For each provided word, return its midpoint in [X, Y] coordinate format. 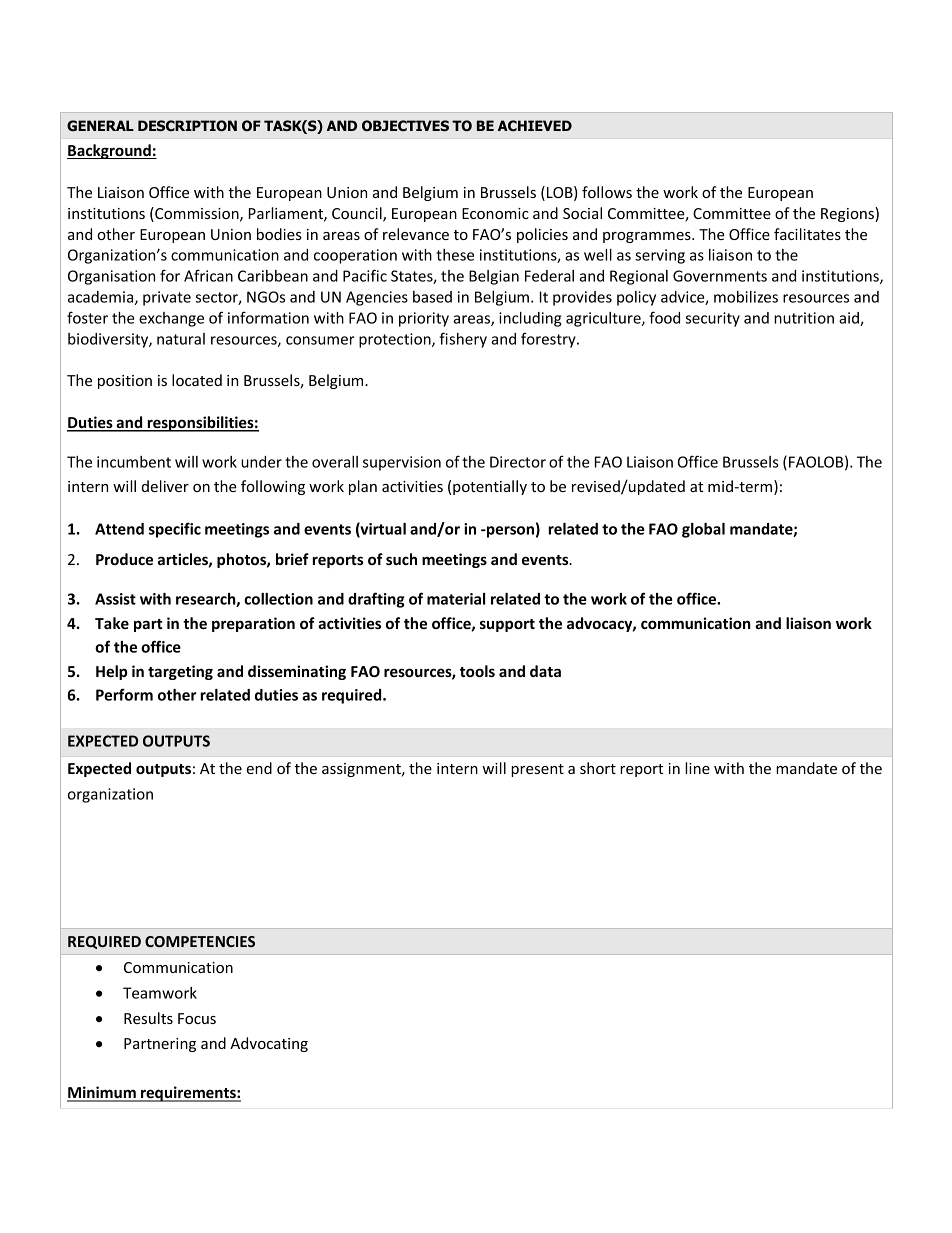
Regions [848, 214]
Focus [197, 1018]
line [697, 768]
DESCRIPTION [187, 125]
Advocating [269, 1044]
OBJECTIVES [405, 125]
